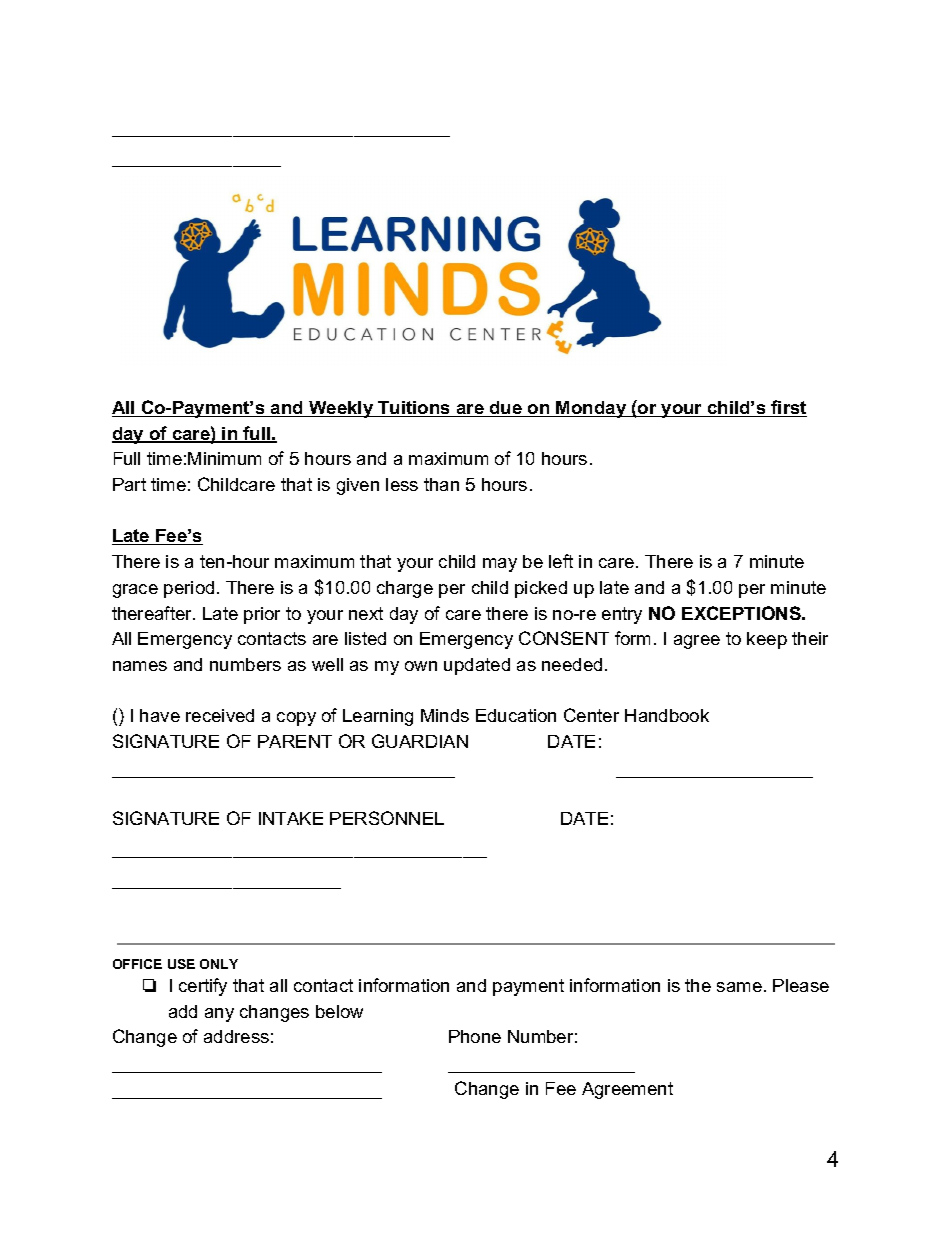 This document has width=952, height=1233. What do you see at coordinates (767, 640) in the document?
I see `keep` at bounding box center [767, 640].
